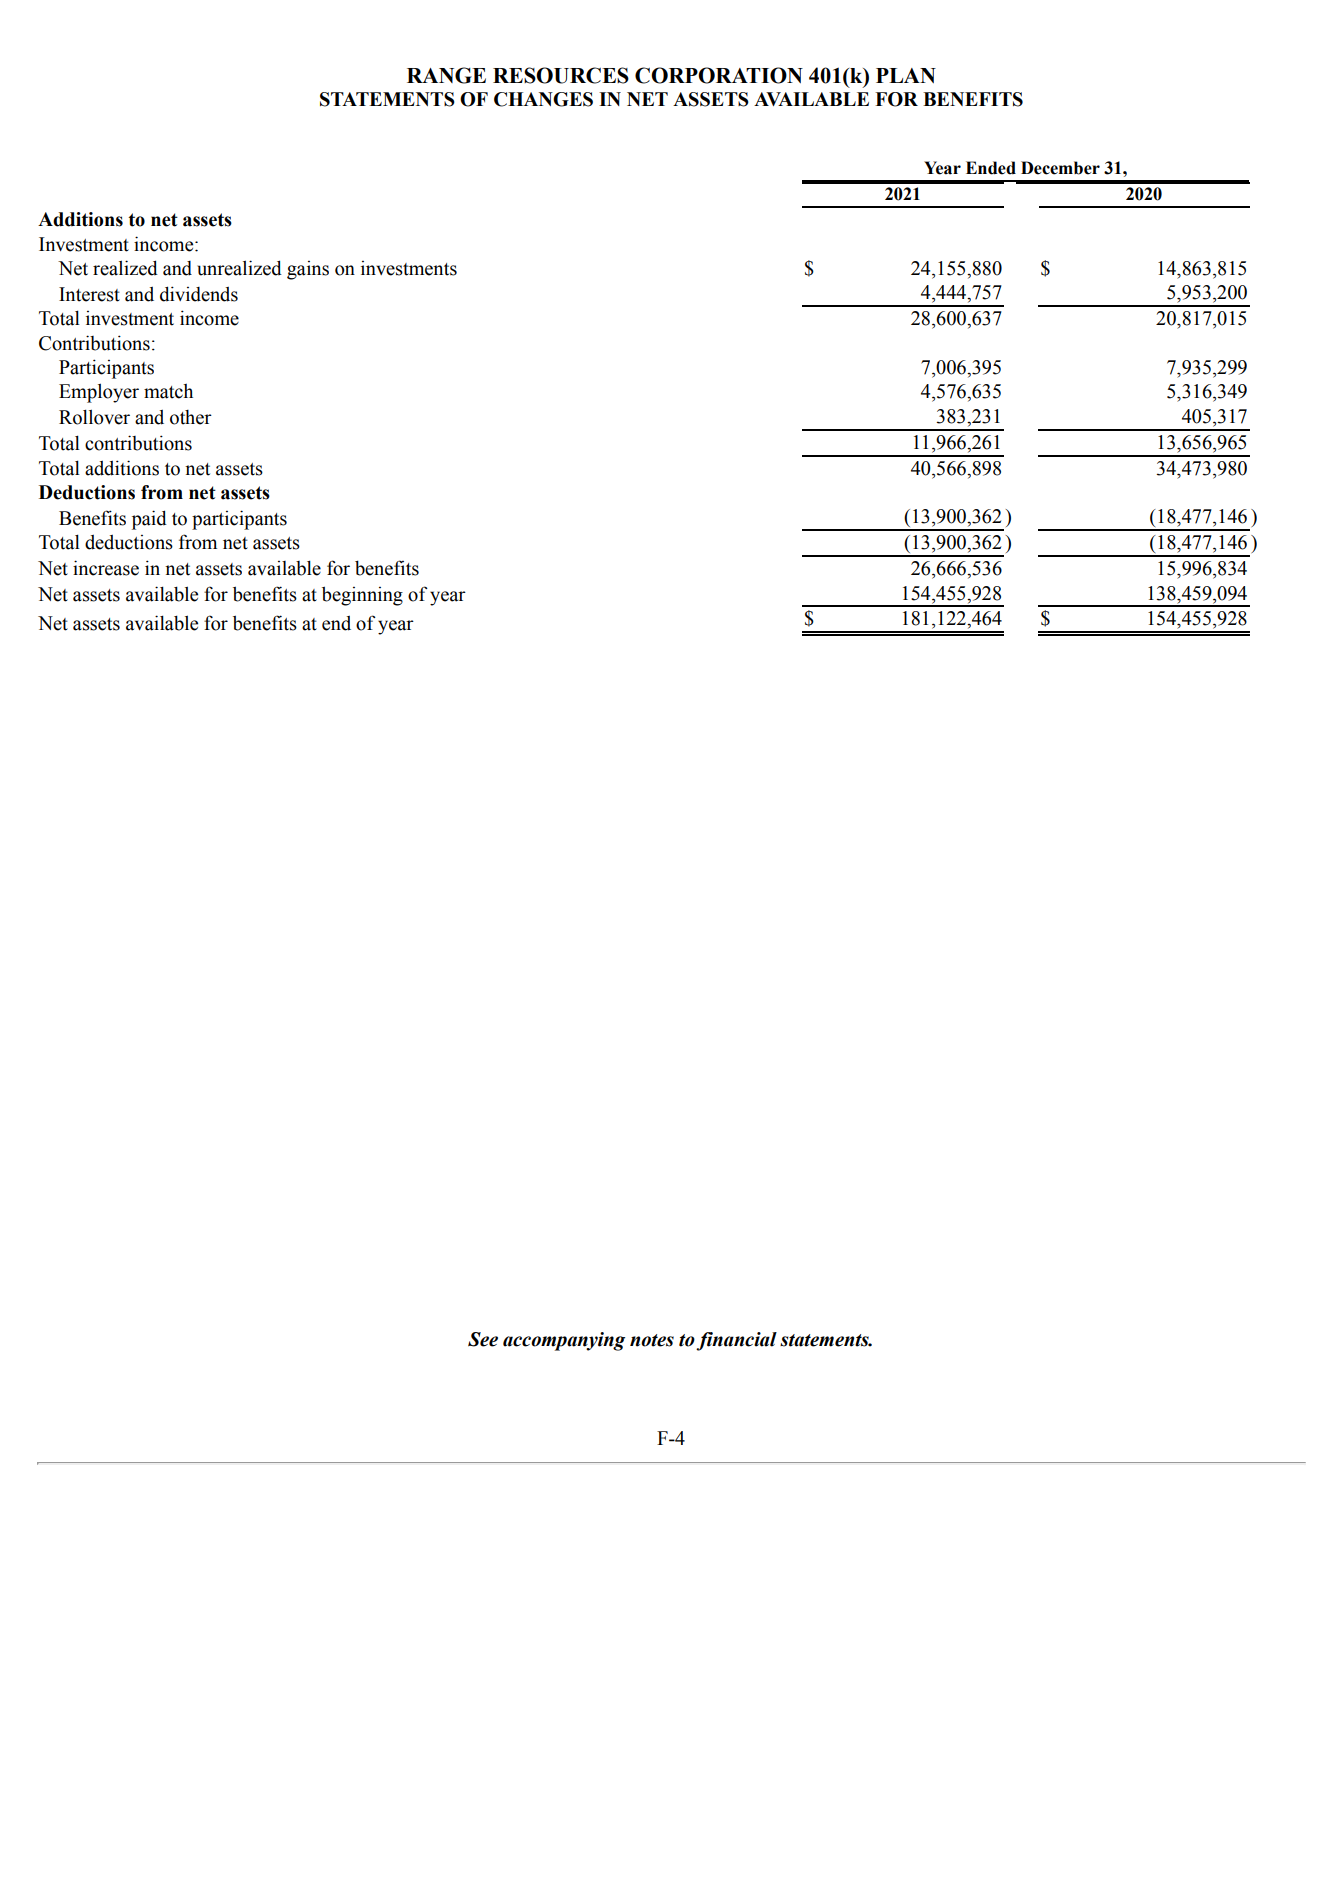 Image resolution: width=1344 pixels, height=1901 pixels. Describe the element at coordinates (149, 520) in the image. I see `paid` at that location.
